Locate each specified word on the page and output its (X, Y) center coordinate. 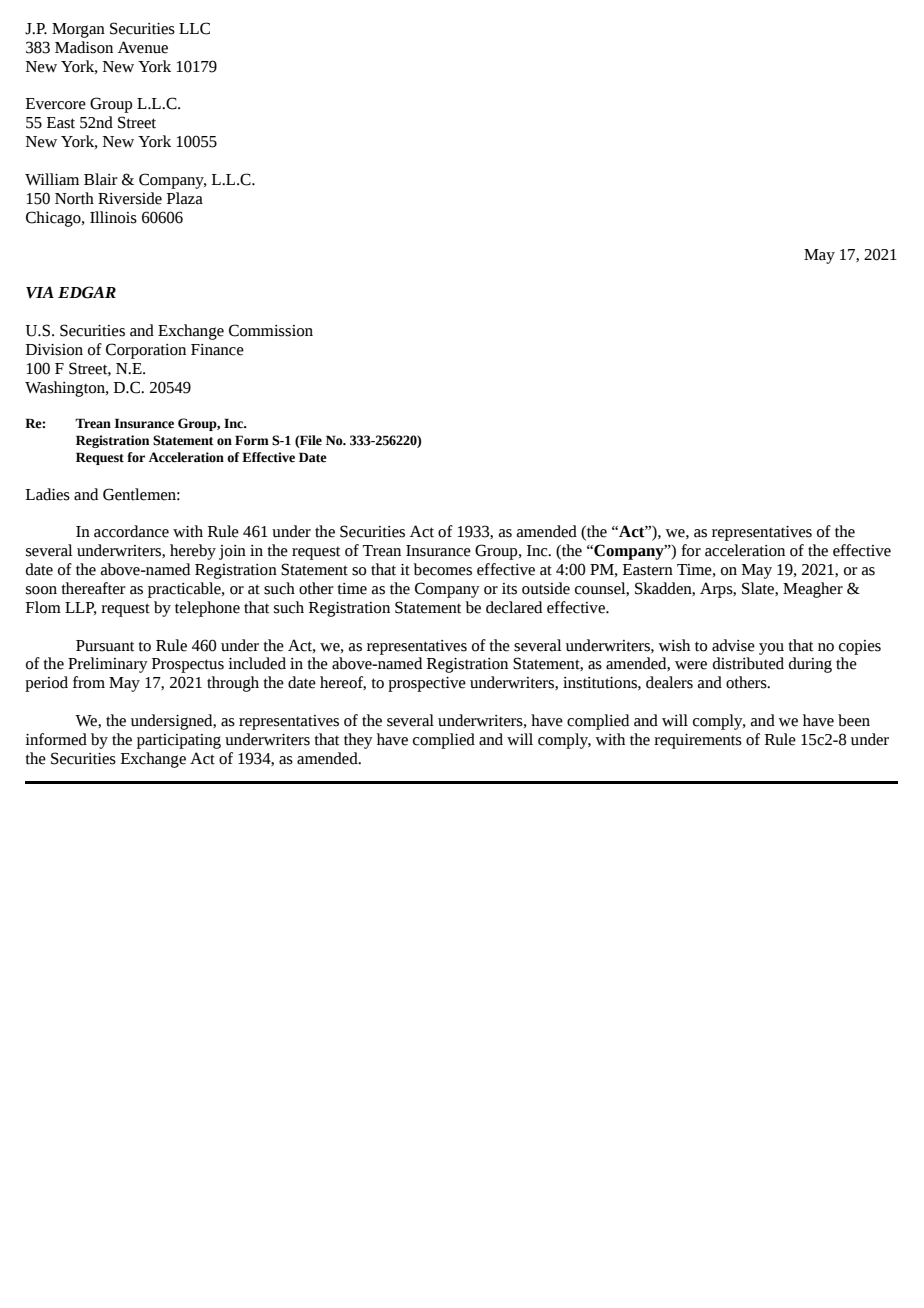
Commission (271, 330)
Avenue (143, 47)
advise (733, 645)
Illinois (113, 217)
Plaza (185, 198)
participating (179, 741)
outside (546, 588)
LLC (194, 28)
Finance (217, 350)
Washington (66, 389)
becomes (442, 569)
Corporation (146, 351)
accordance (131, 531)
